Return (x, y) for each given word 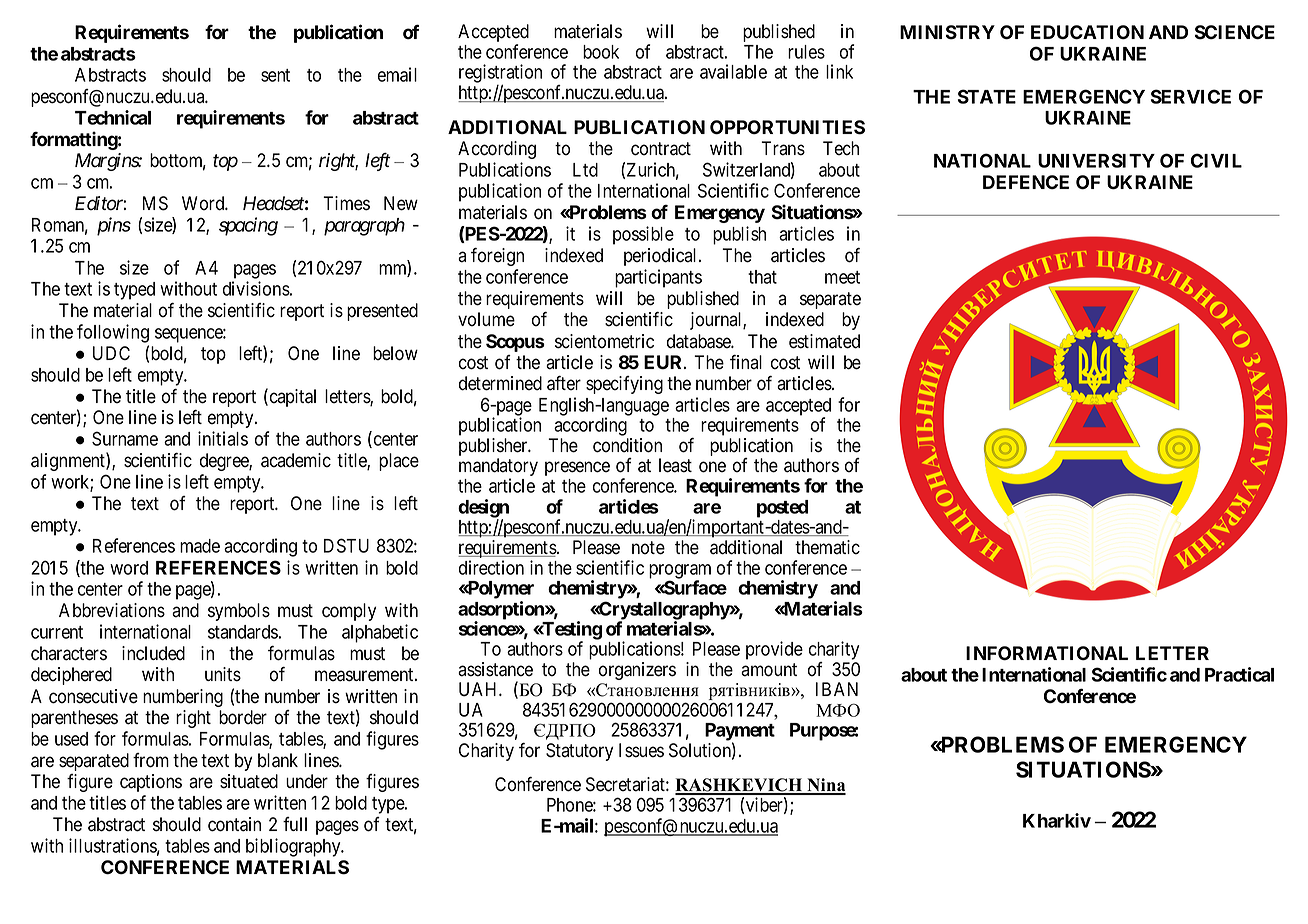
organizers (637, 671)
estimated (824, 341)
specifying (624, 385)
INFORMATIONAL (1047, 653)
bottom (178, 161)
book (601, 52)
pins (114, 226)
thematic (827, 547)
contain (234, 824)
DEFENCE (1026, 182)
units (223, 674)
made (200, 546)
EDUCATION (1087, 32)
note (648, 548)
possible (643, 235)
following (113, 333)
